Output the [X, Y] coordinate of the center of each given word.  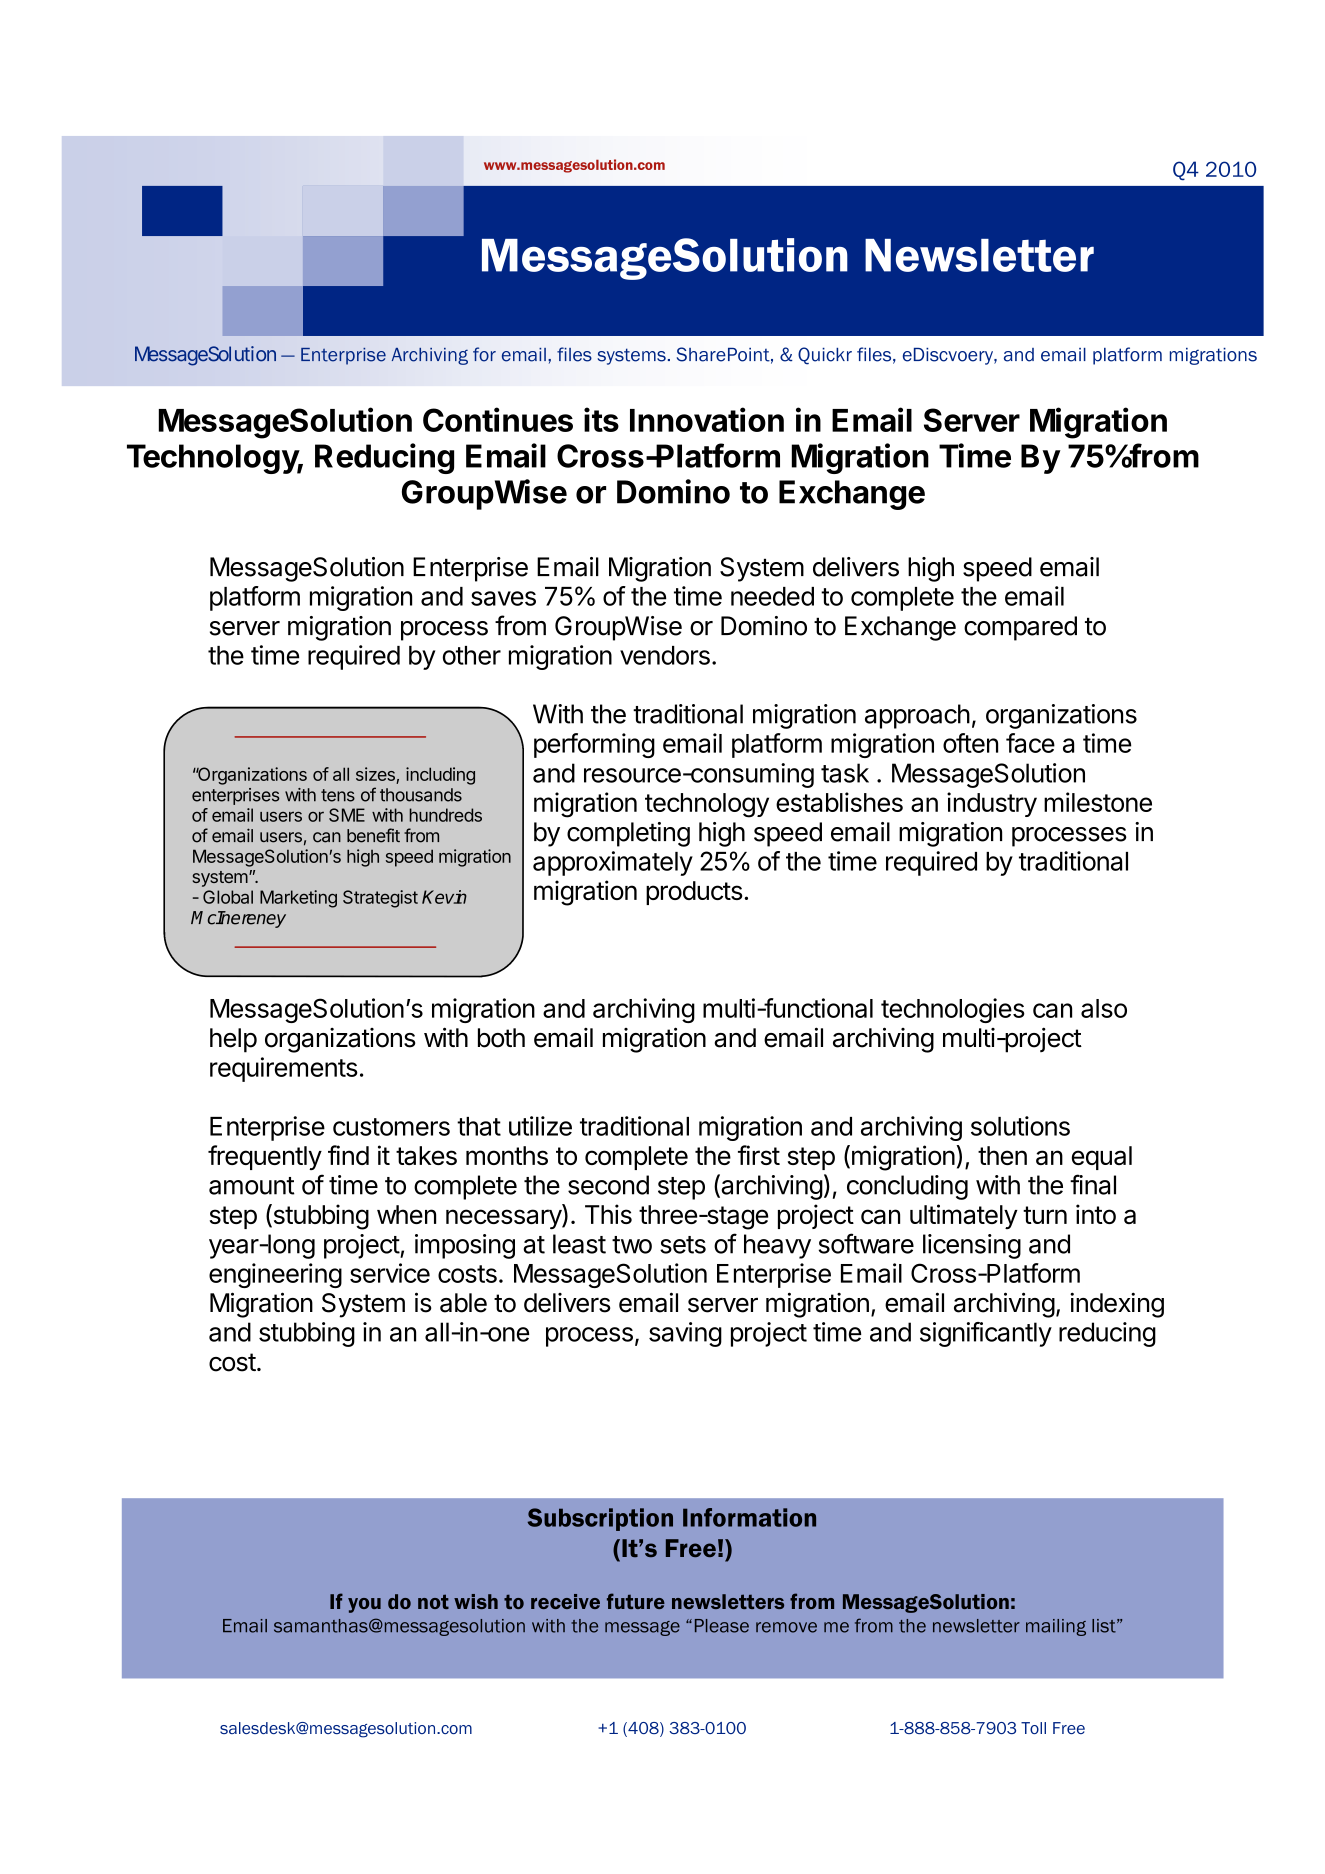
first [759, 1155]
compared [1020, 628]
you [364, 1605]
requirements [284, 1069]
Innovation [707, 419]
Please [722, 1626]
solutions [1020, 1126]
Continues [498, 419]
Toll [1033, 1728]
